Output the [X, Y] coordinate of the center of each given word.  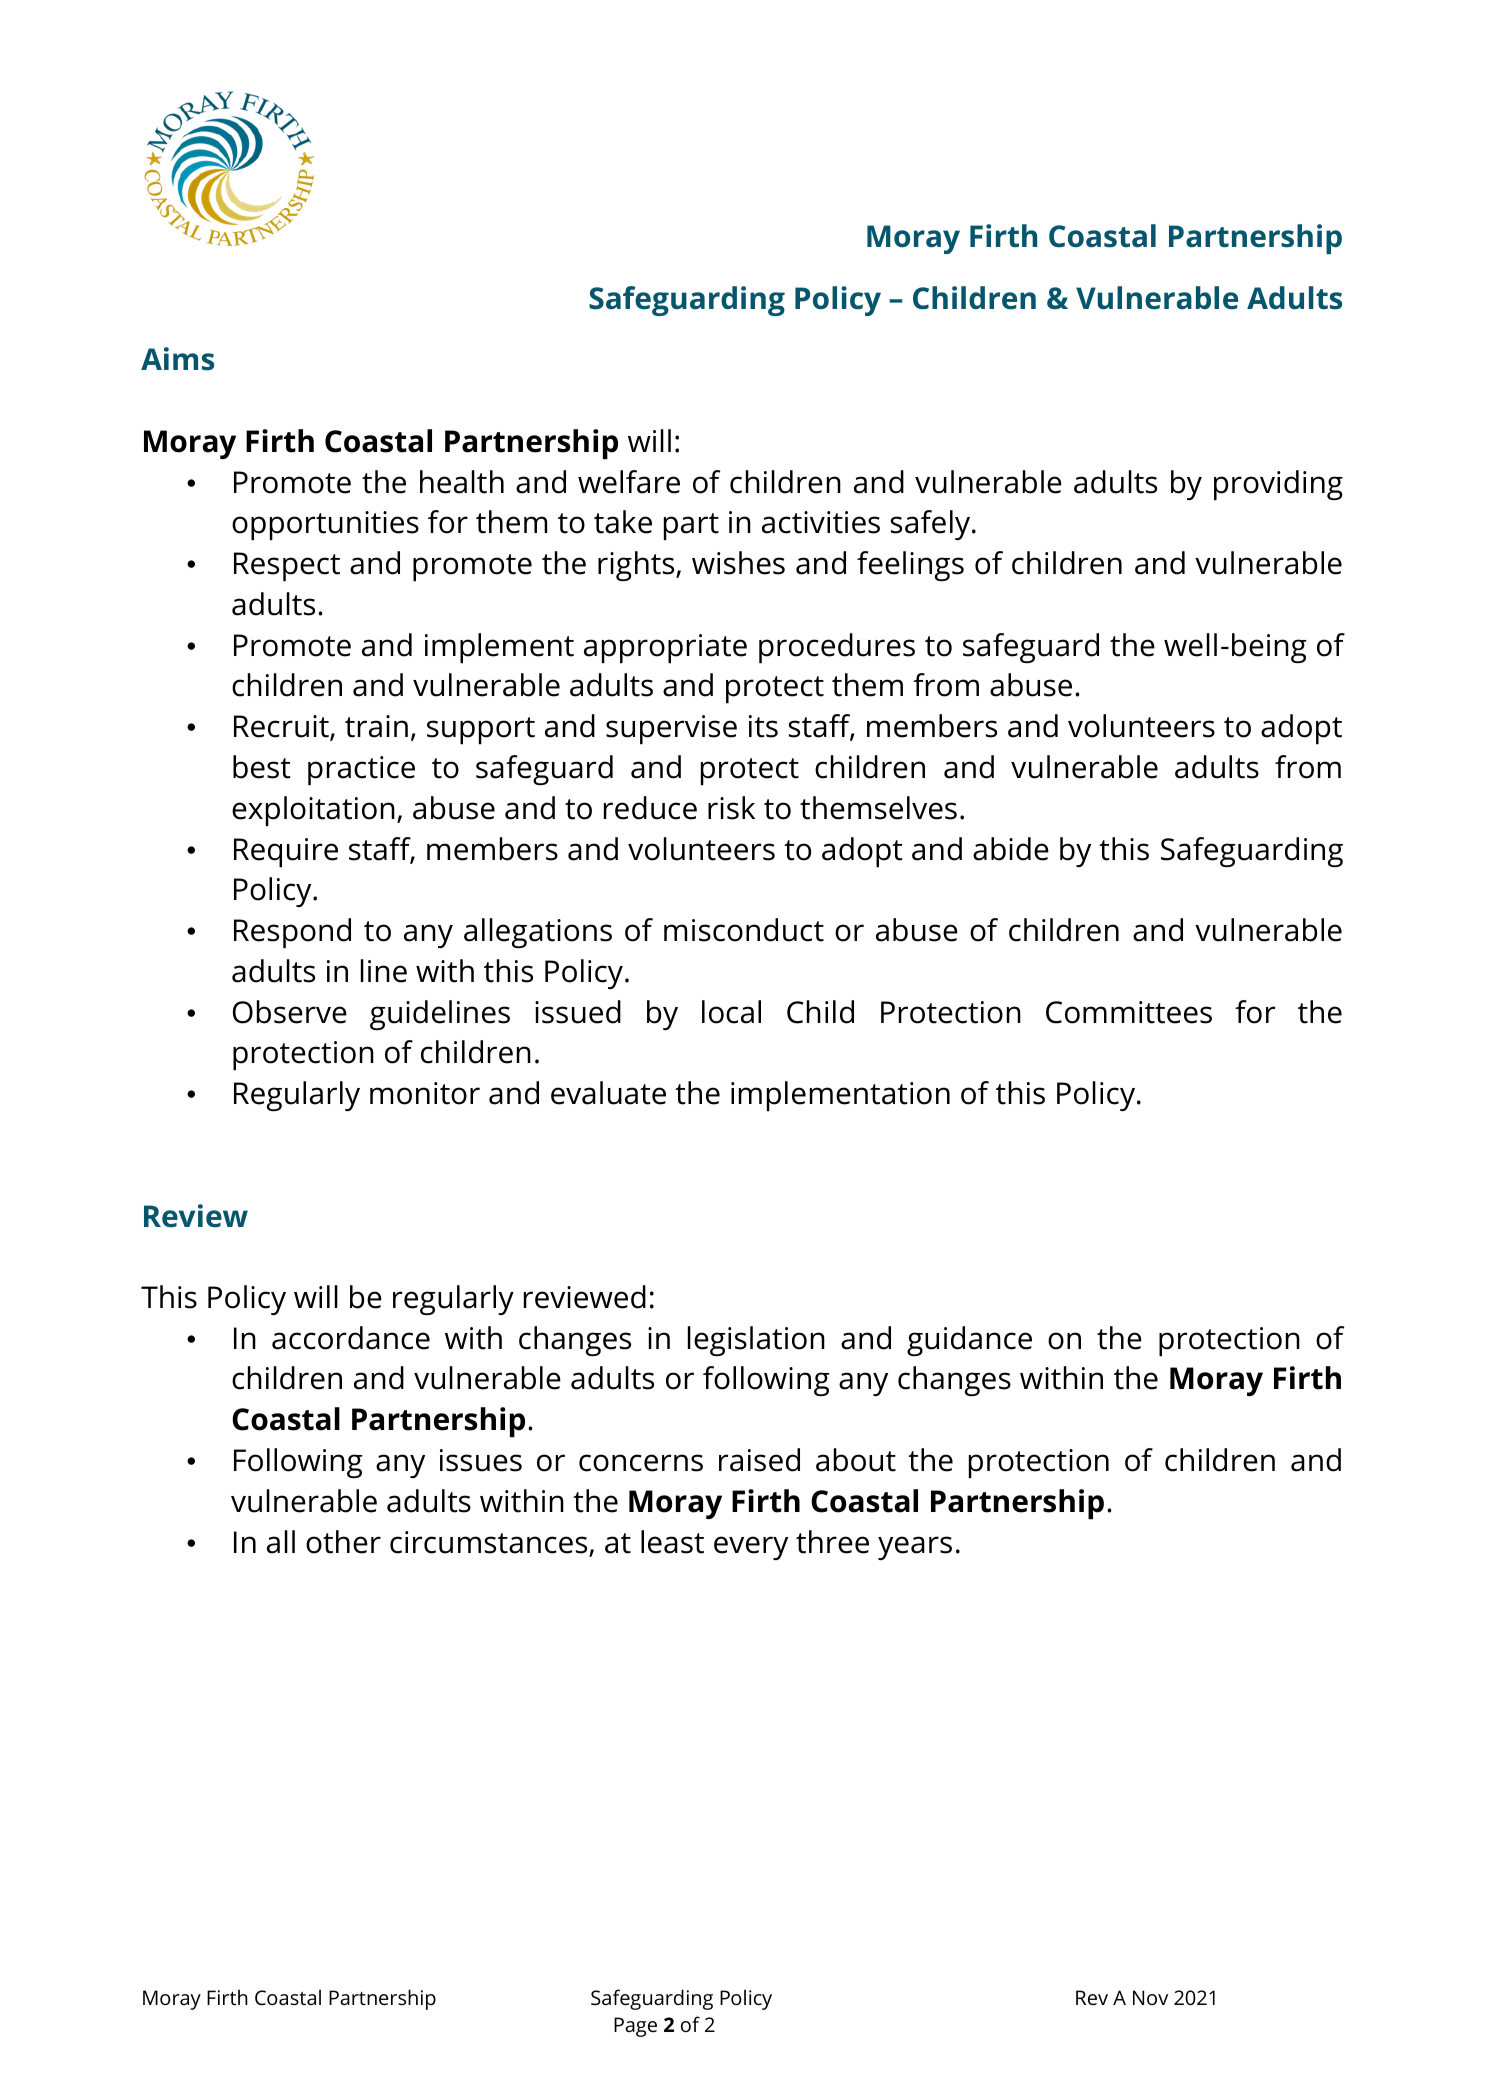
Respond [292, 933]
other [343, 1542]
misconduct [744, 930]
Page [635, 2027]
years [915, 1548]
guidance [969, 1341]
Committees [1129, 1012]
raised [759, 1460]
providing [1278, 485]
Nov [1150, 1997]
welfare [629, 482]
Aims [177, 359]
